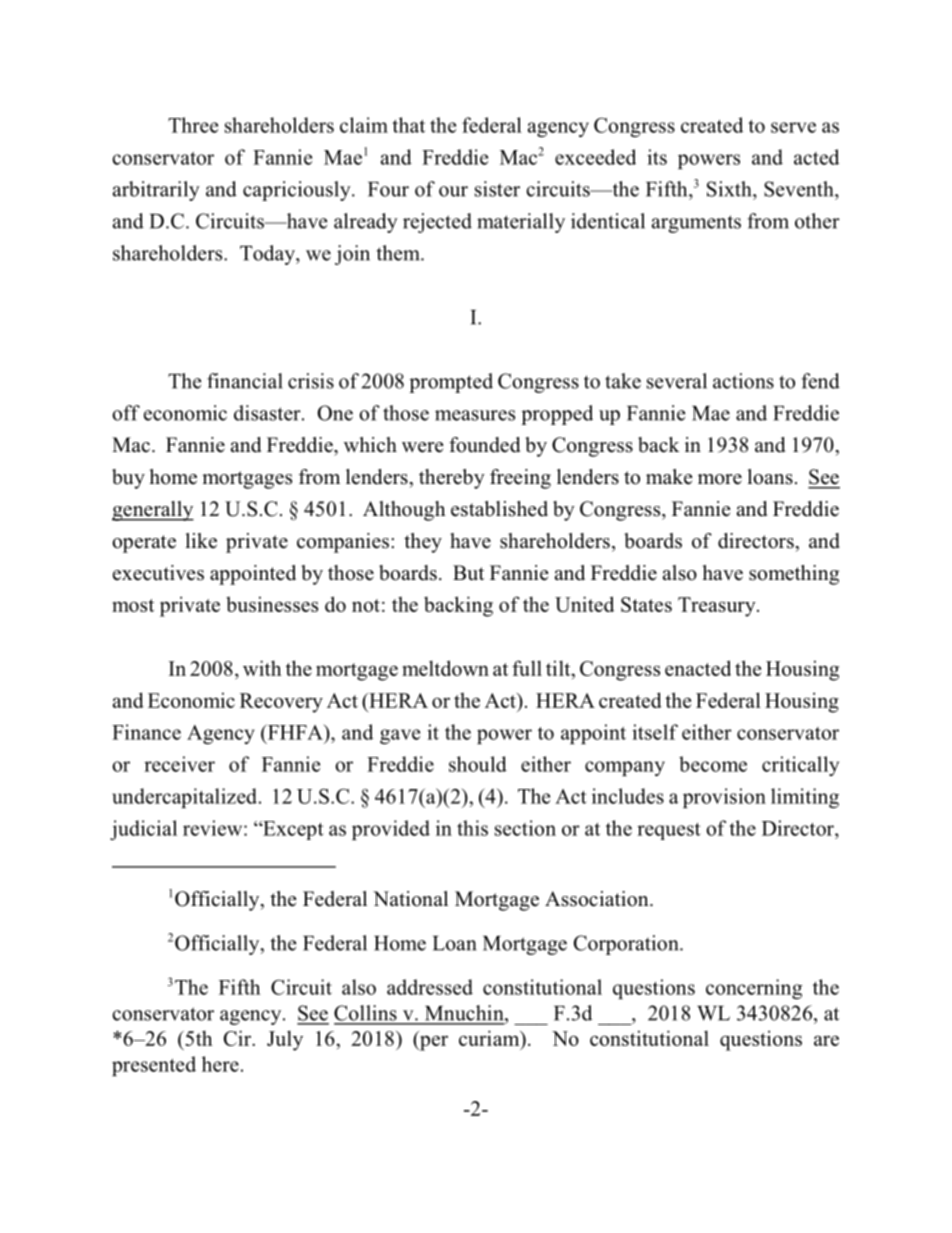 Image resolution: width=952 pixels, height=1233 pixels. I want to click on addressed, so click(430, 987).
